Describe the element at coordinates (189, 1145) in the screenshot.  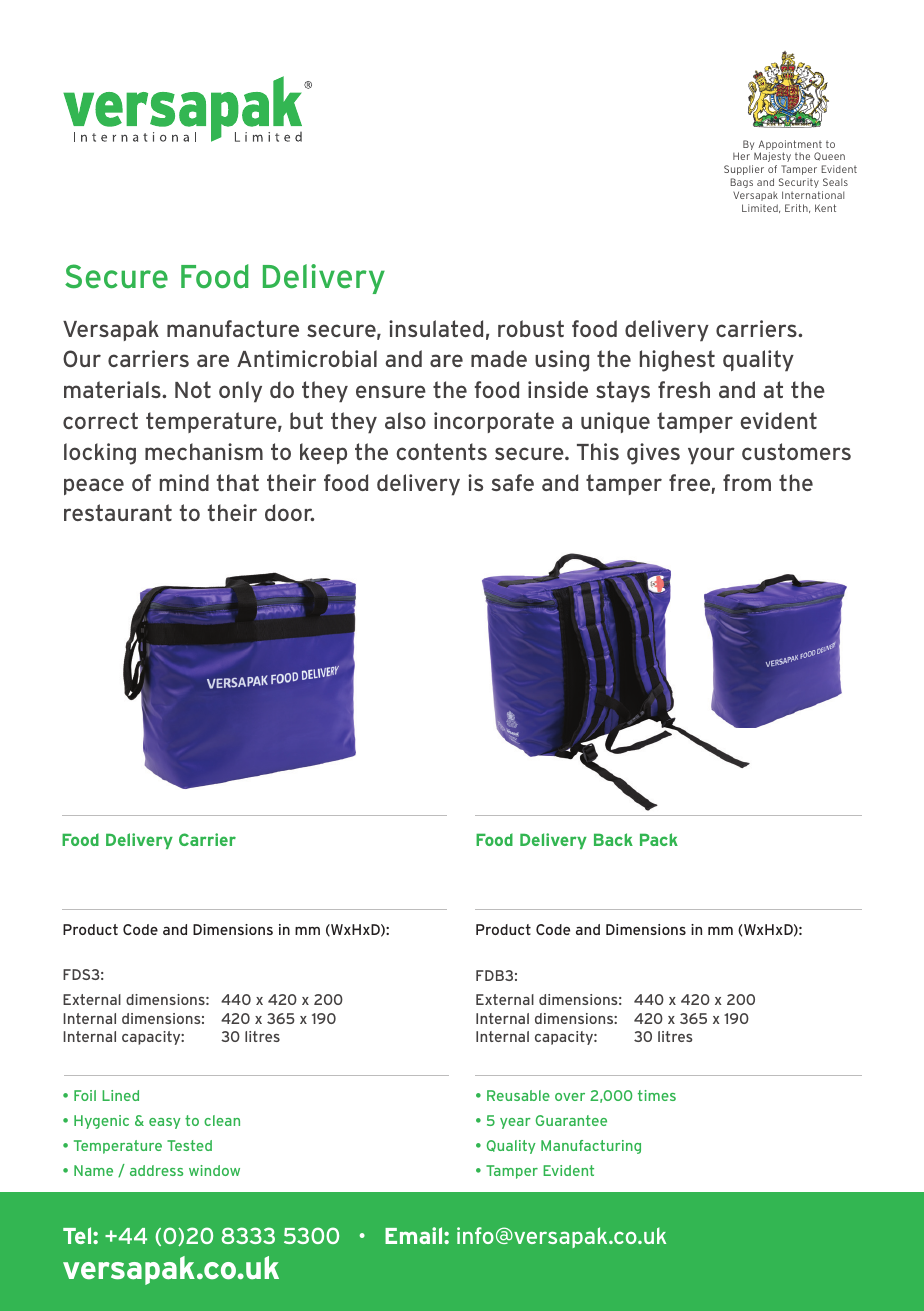
I see `Tested` at that location.
